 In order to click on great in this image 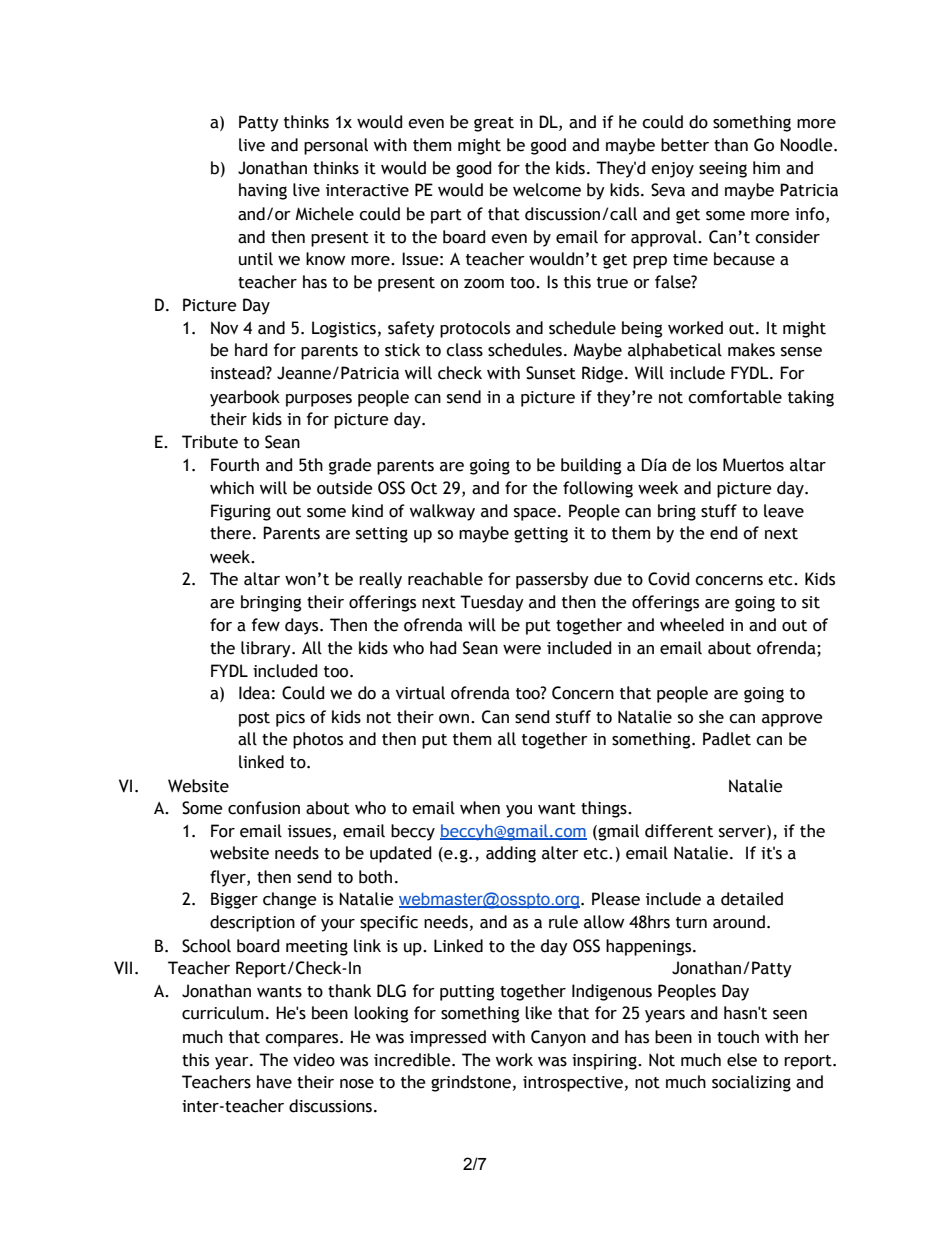, I will do `click(494, 124)`.
